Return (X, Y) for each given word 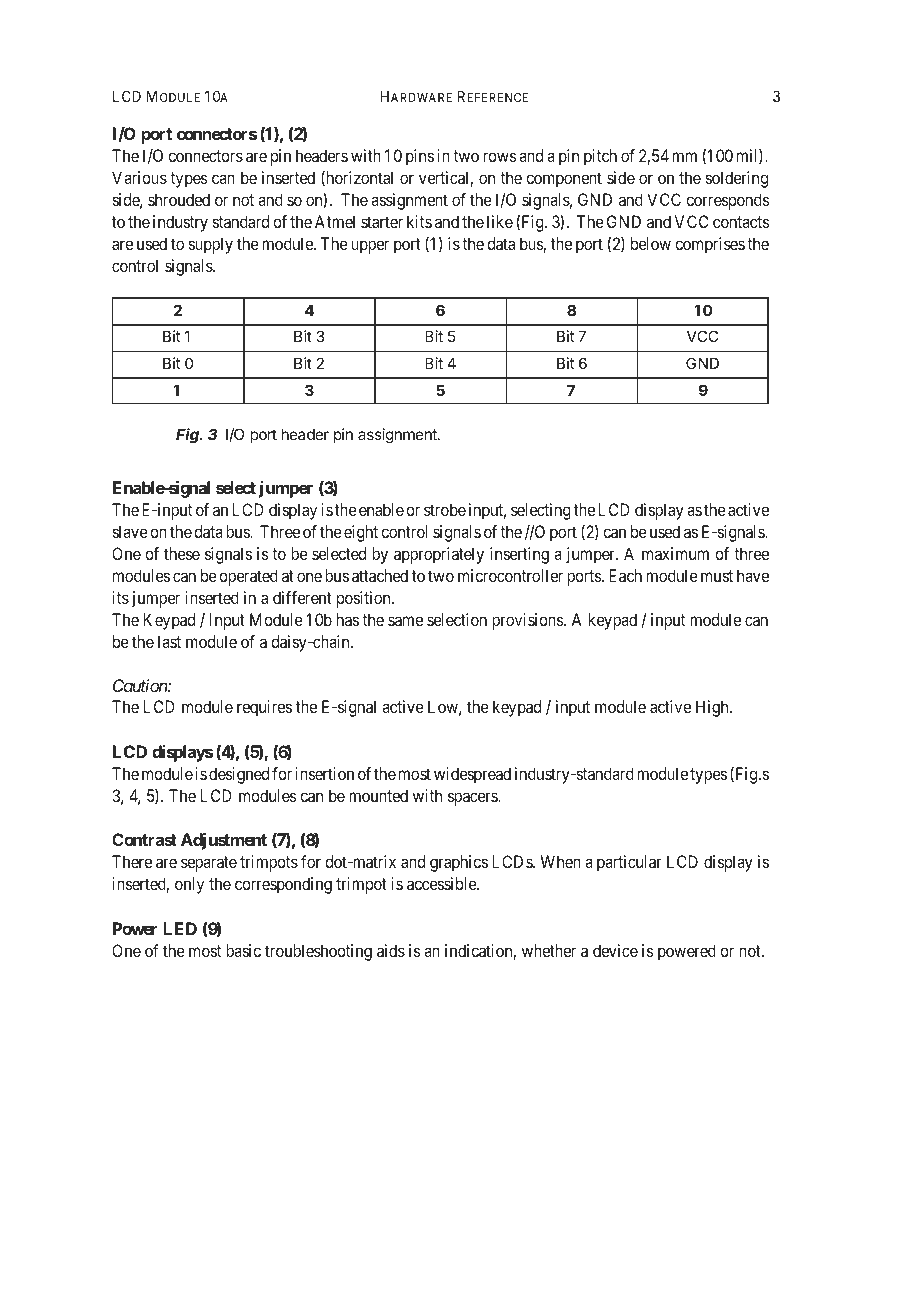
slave (130, 531)
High (713, 708)
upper (370, 247)
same (405, 621)
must (717, 576)
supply (211, 245)
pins (420, 157)
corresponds (727, 201)
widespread (472, 775)
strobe (445, 509)
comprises (710, 245)
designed (239, 775)
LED (180, 928)
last (169, 641)
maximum (675, 553)
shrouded (179, 199)
